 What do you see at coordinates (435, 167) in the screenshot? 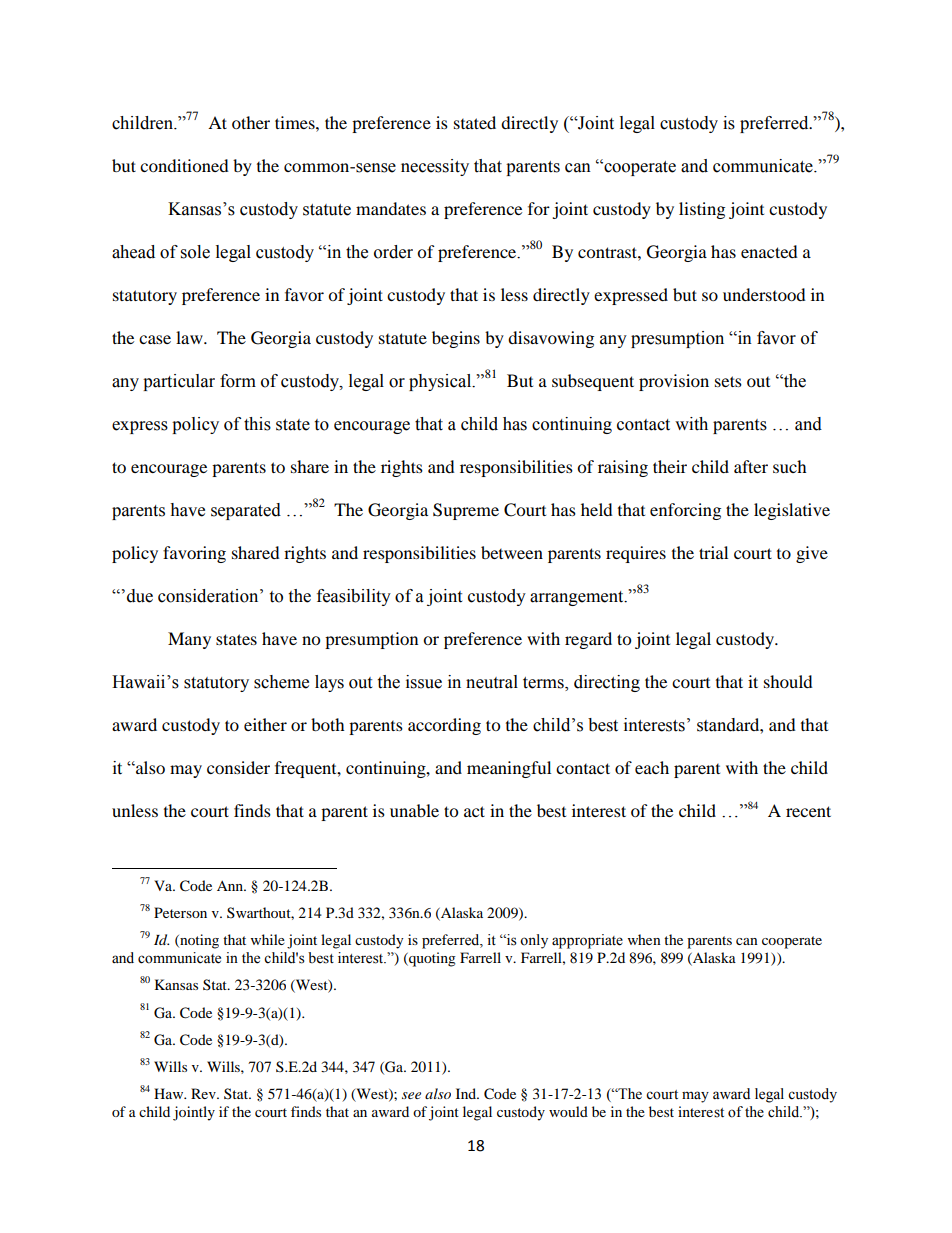
I see `necessity` at bounding box center [435, 167].
